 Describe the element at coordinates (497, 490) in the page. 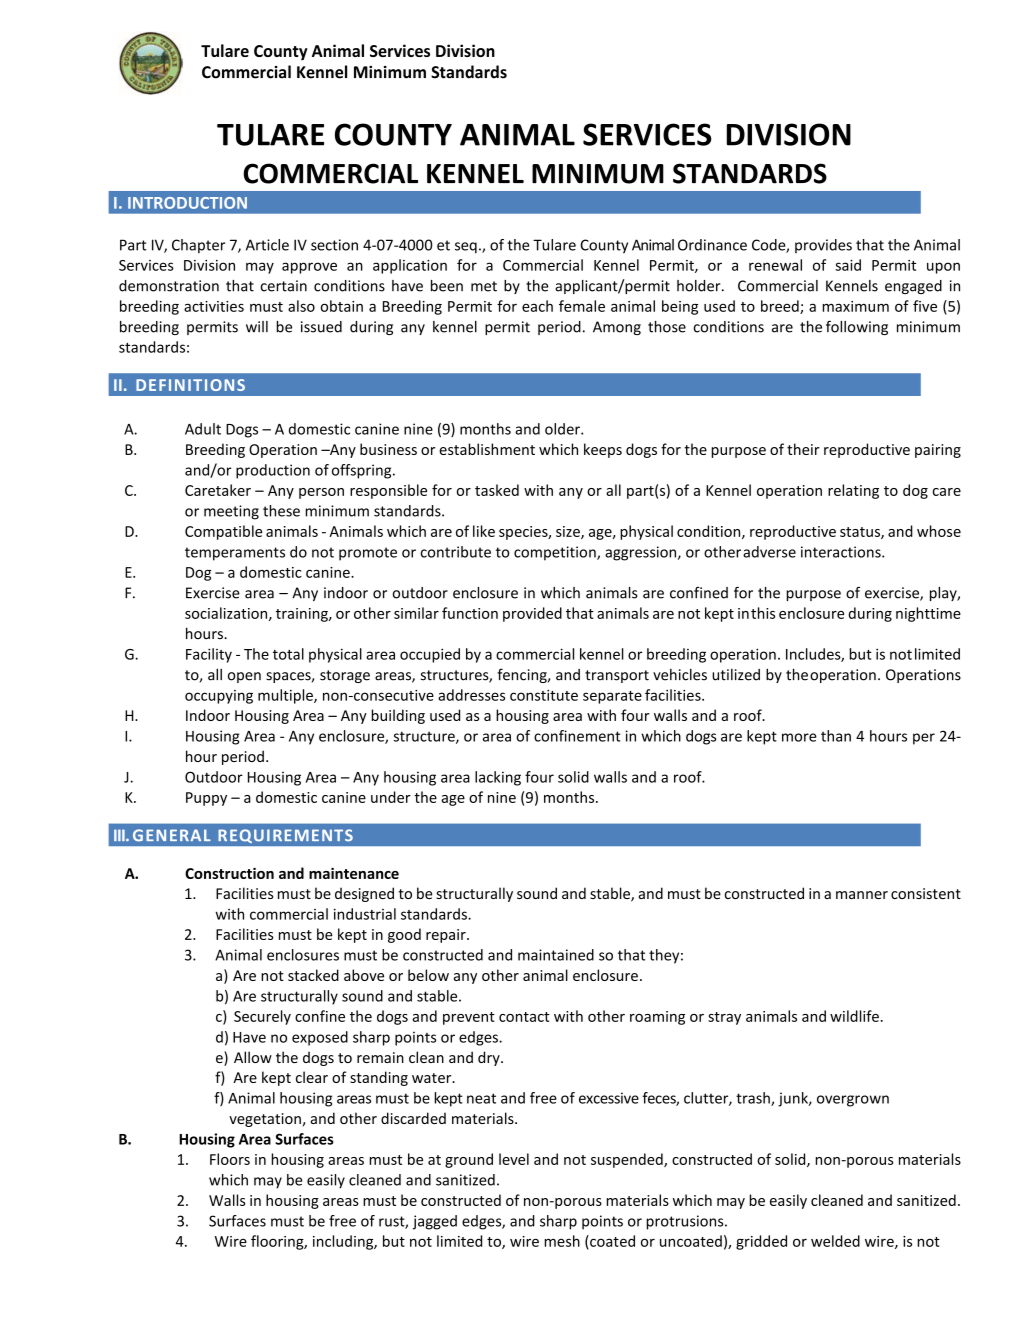

I see `tasked` at that location.
